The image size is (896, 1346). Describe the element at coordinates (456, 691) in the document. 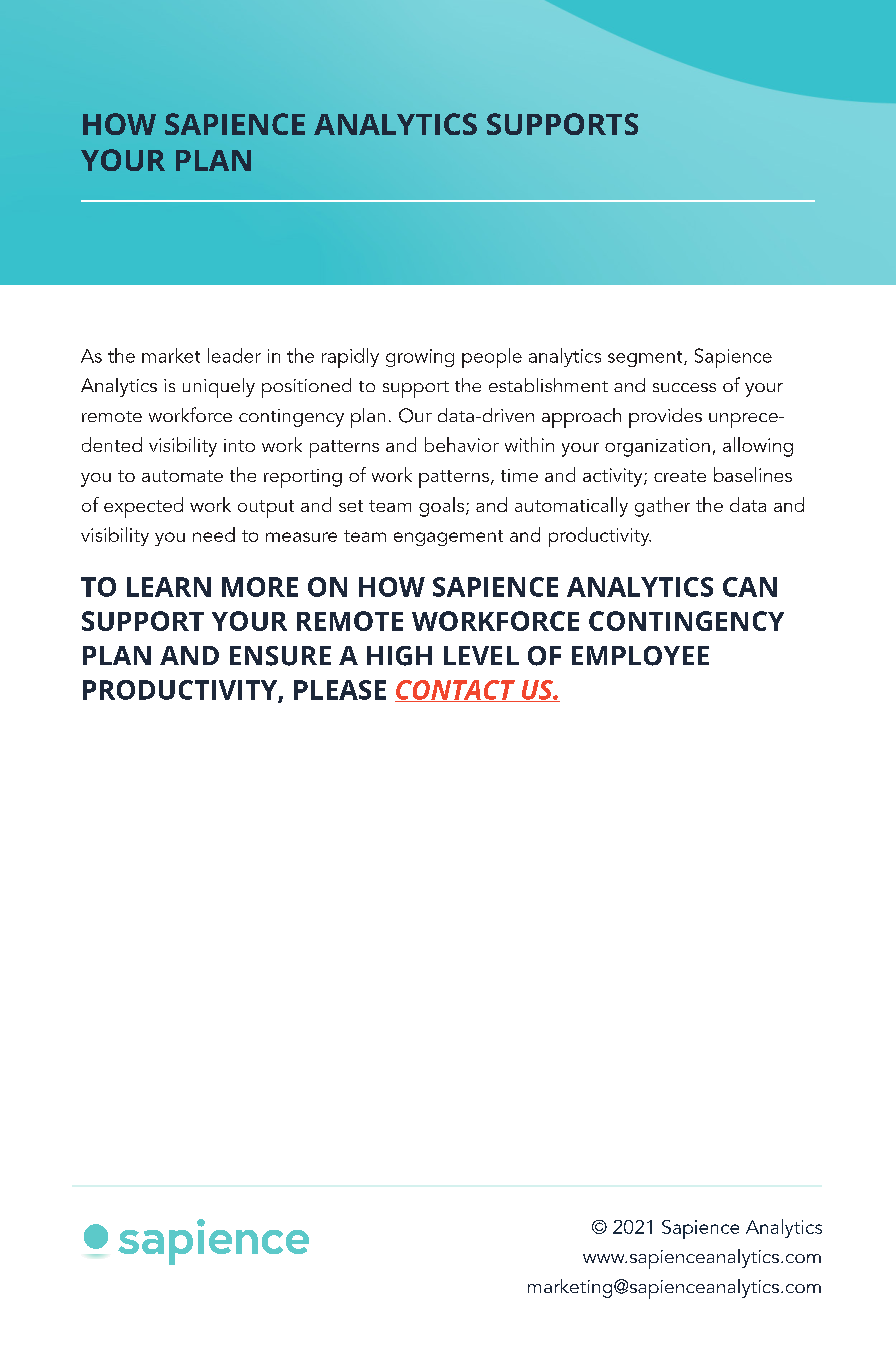

I see `CONTACT` at that location.
